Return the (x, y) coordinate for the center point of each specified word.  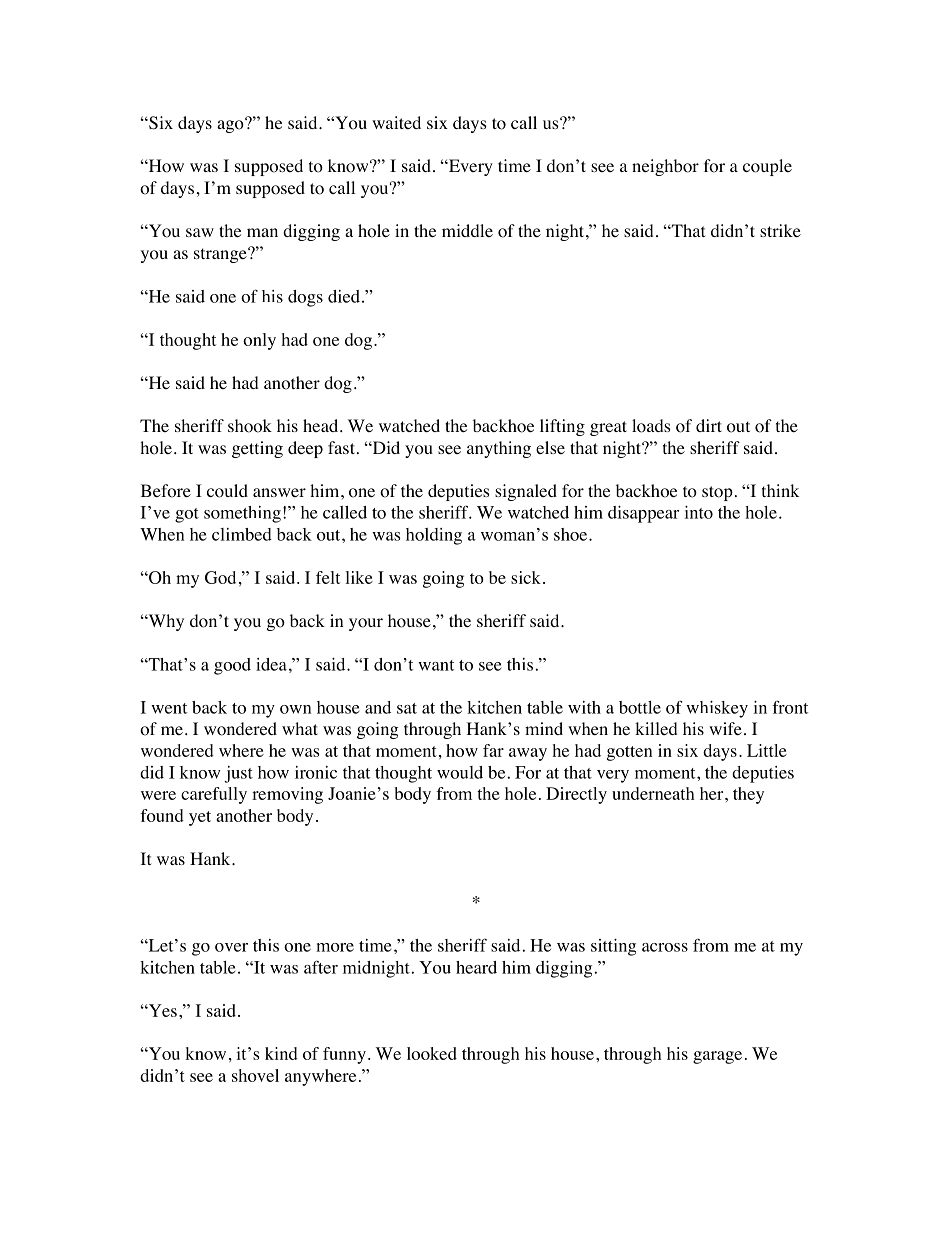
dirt (709, 425)
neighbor (665, 167)
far (493, 750)
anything (499, 449)
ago (231, 125)
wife (725, 728)
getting (257, 449)
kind (281, 1053)
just (238, 774)
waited (396, 122)
